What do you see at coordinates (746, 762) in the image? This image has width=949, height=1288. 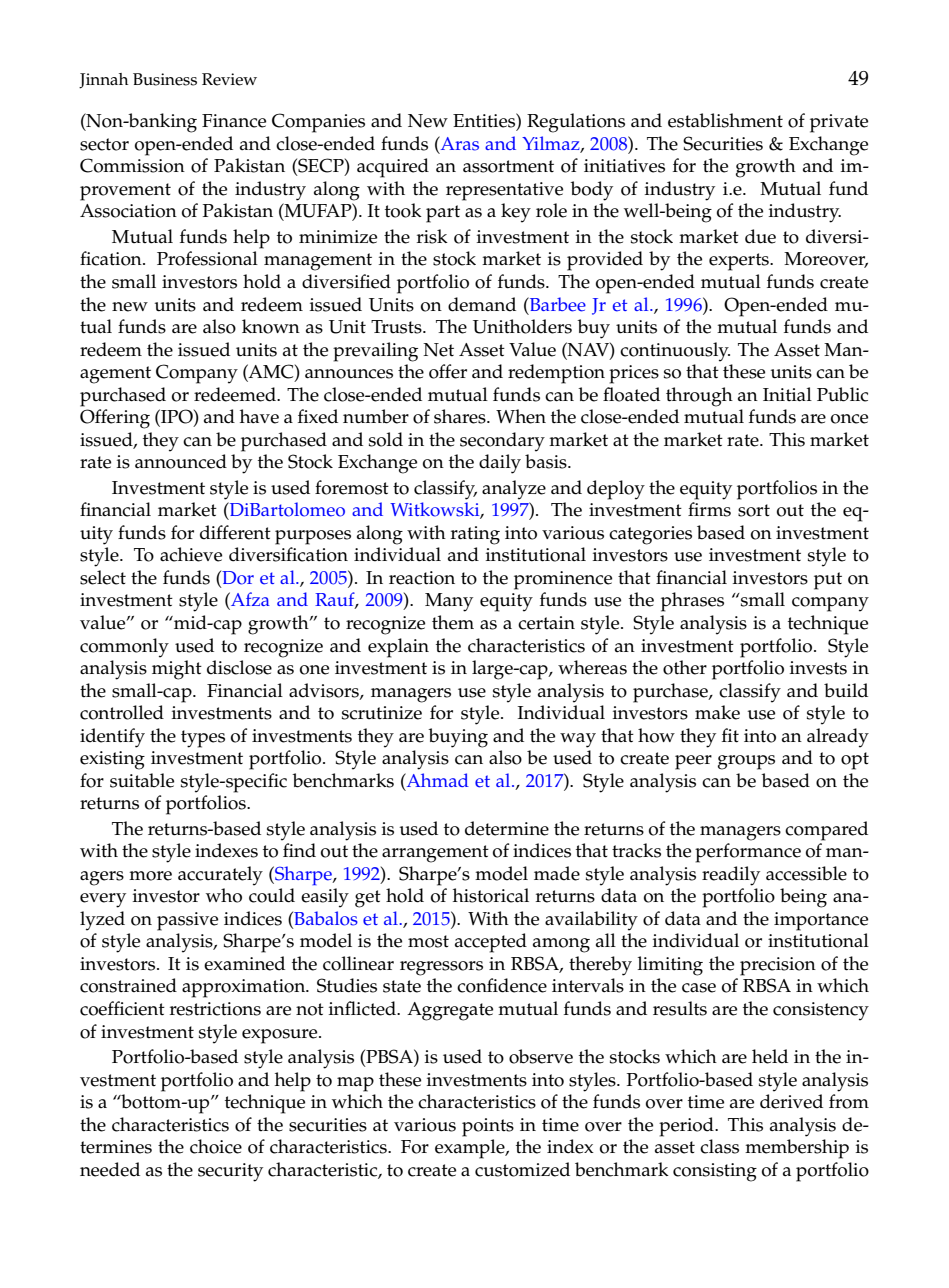 I see `groups` at bounding box center [746, 762].
